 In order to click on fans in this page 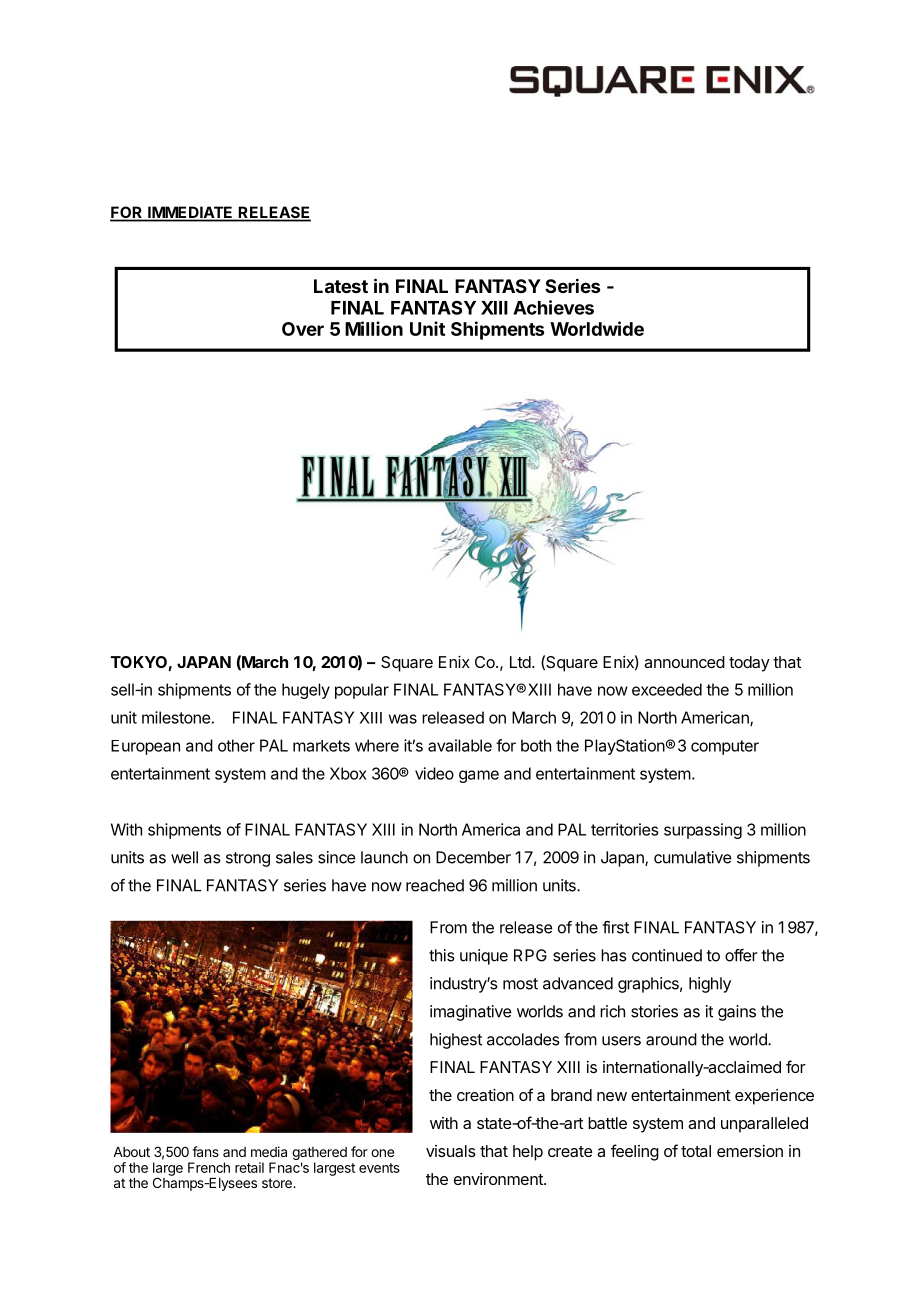, I will do `click(205, 1151)`.
